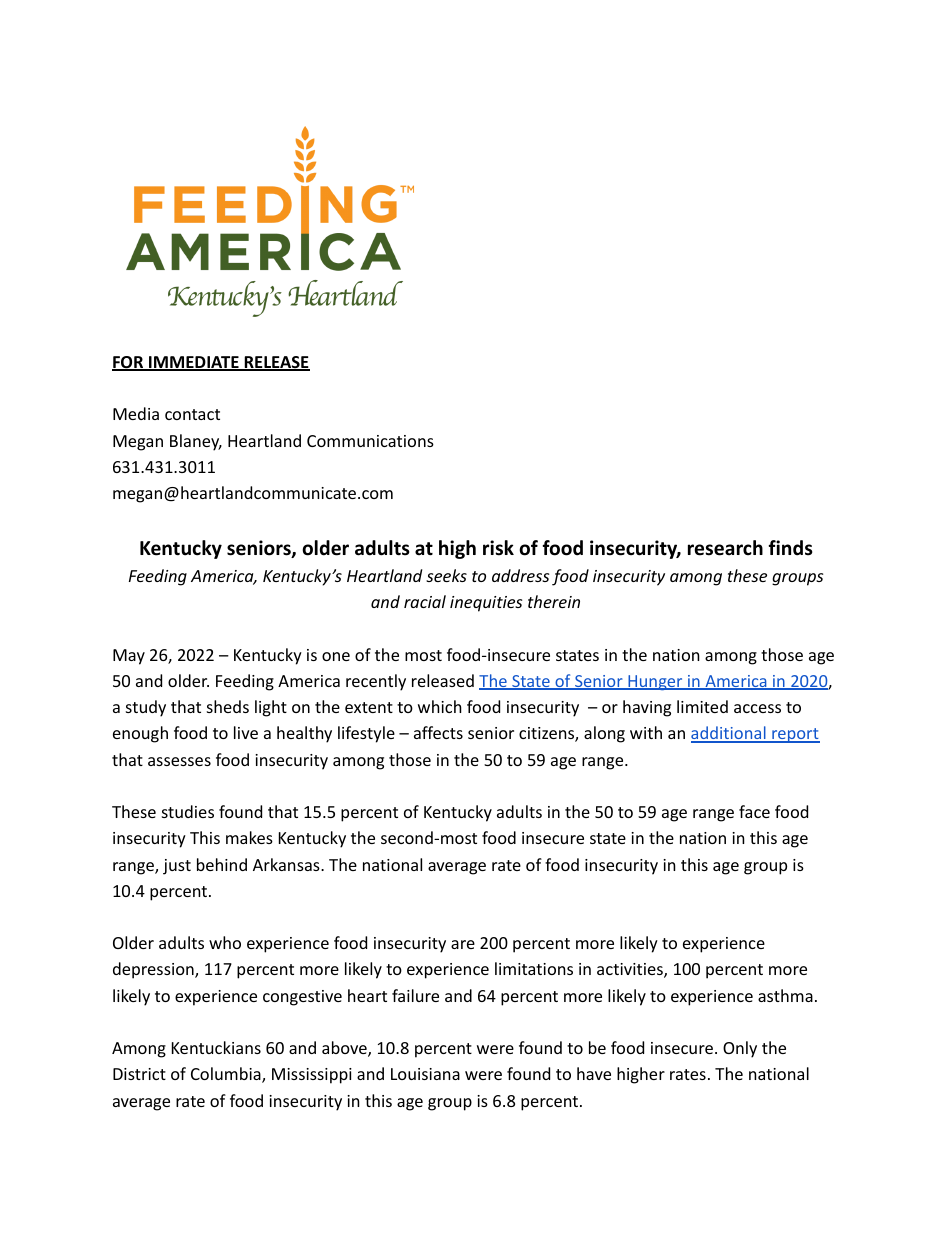 This document has width=952, height=1233. What do you see at coordinates (740, 1049) in the document?
I see `Only` at bounding box center [740, 1049].
